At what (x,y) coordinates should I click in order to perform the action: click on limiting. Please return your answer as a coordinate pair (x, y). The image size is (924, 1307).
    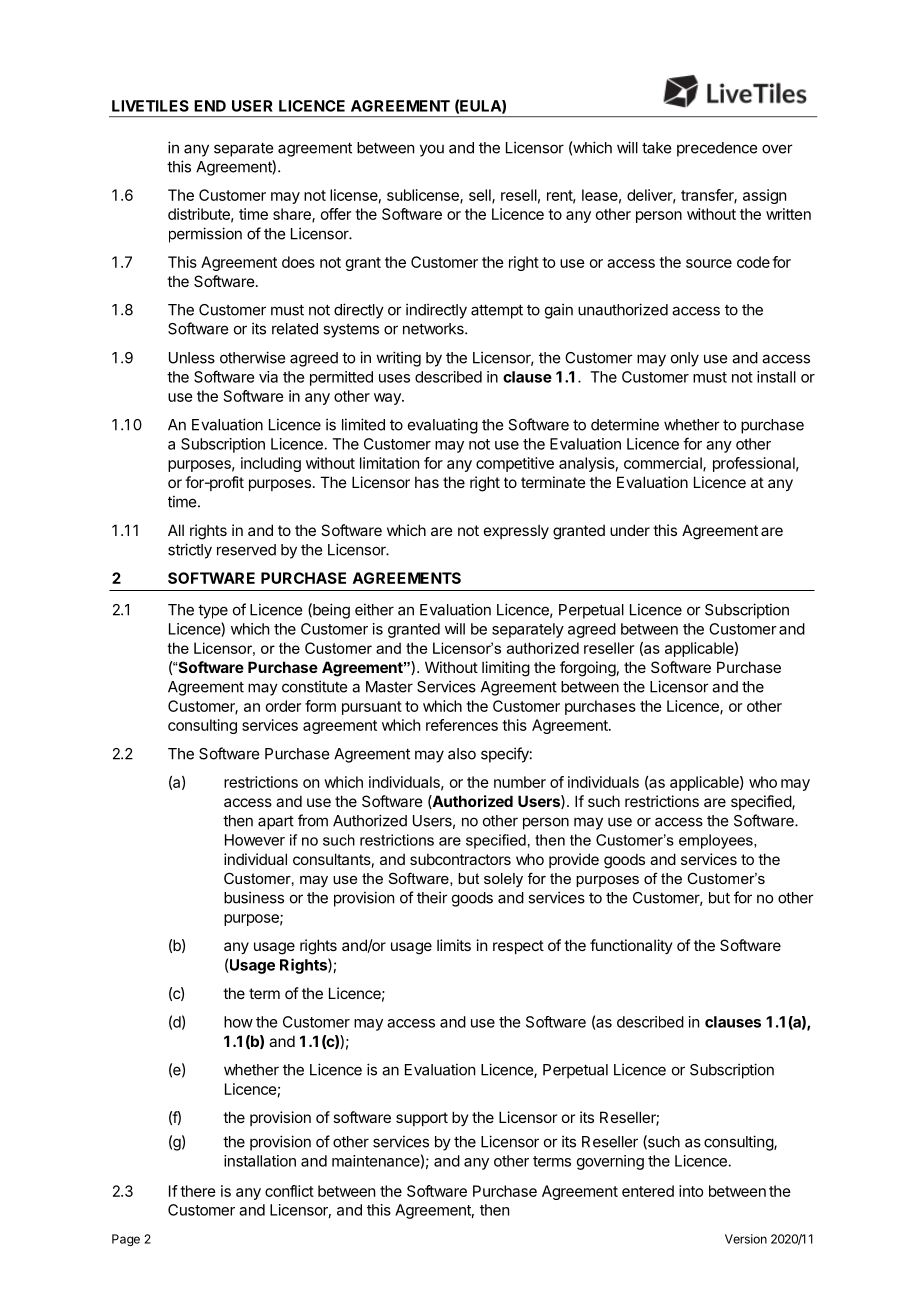
    Looking at the image, I should click on (506, 669).
